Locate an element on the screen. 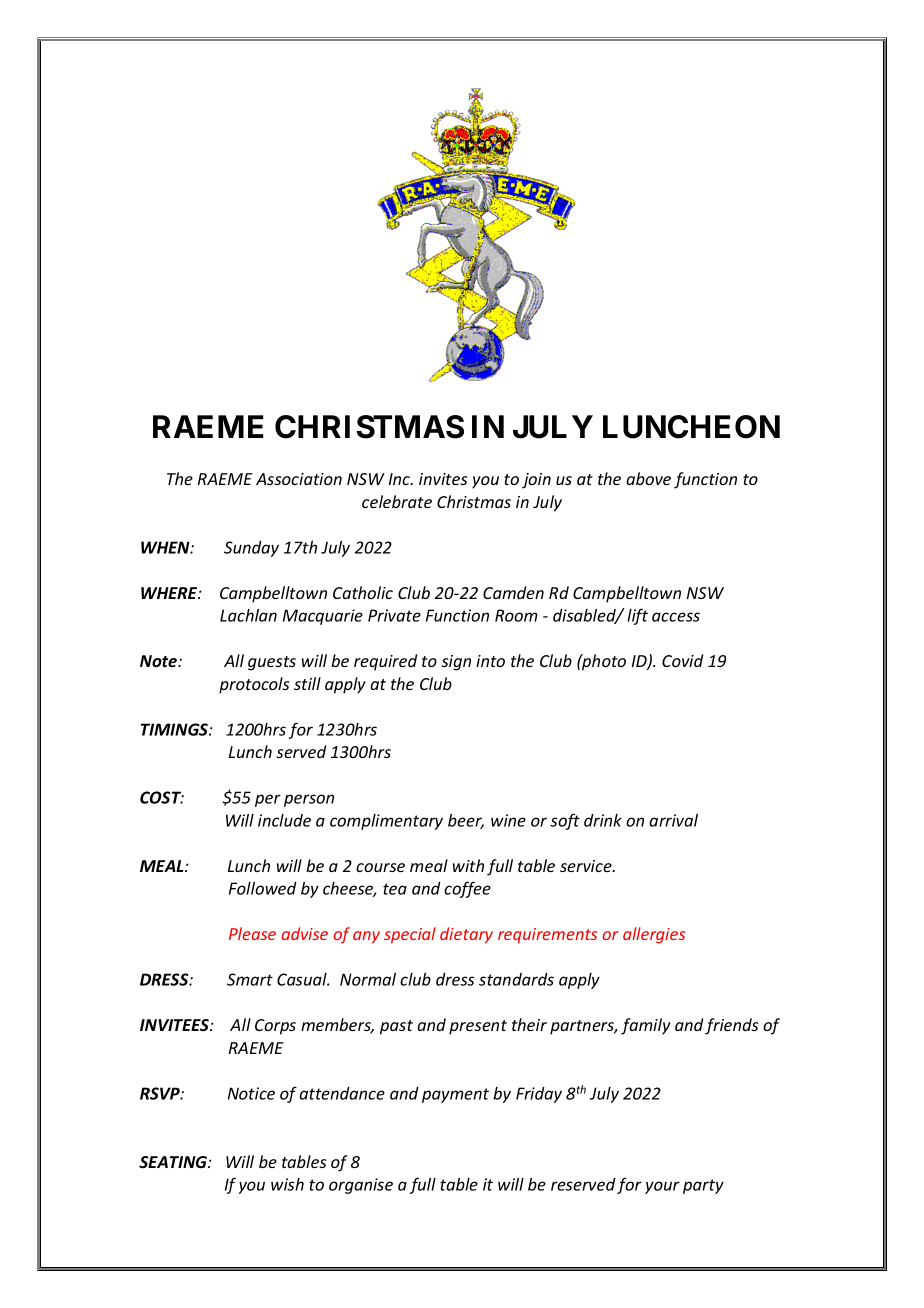 The width and height of the screenshot is (924, 1308). present is located at coordinates (478, 1027).
